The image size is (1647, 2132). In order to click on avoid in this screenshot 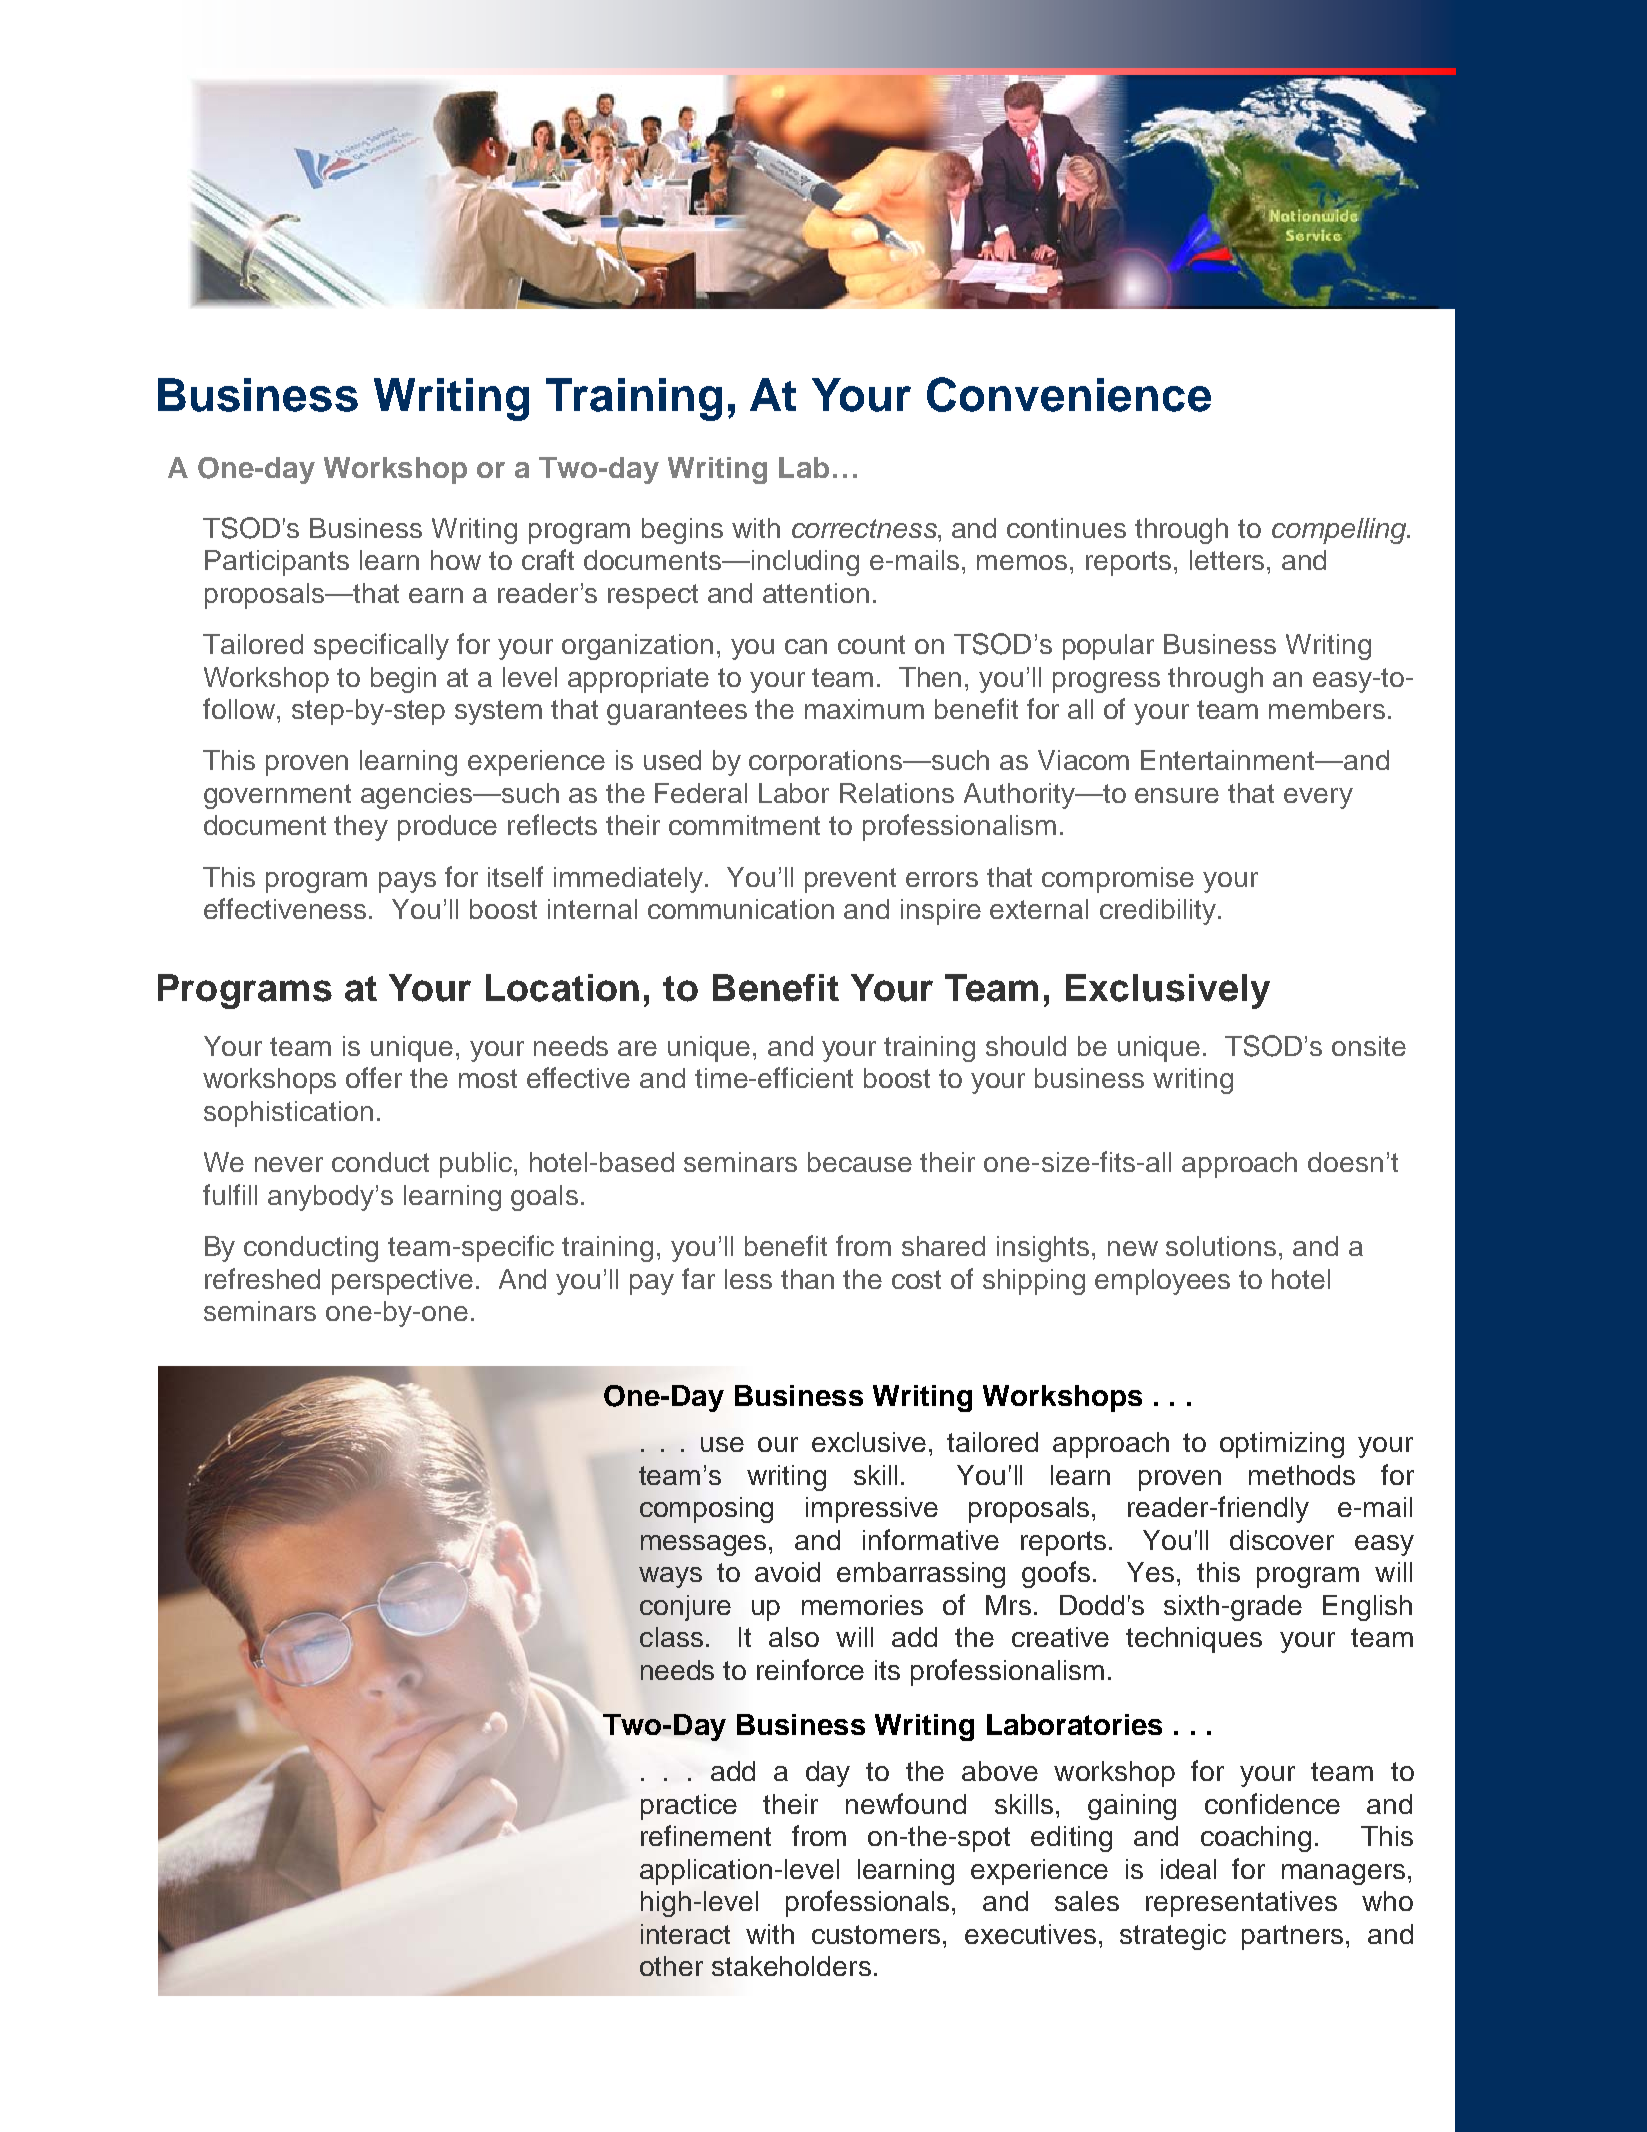, I will do `click(787, 1572)`.
